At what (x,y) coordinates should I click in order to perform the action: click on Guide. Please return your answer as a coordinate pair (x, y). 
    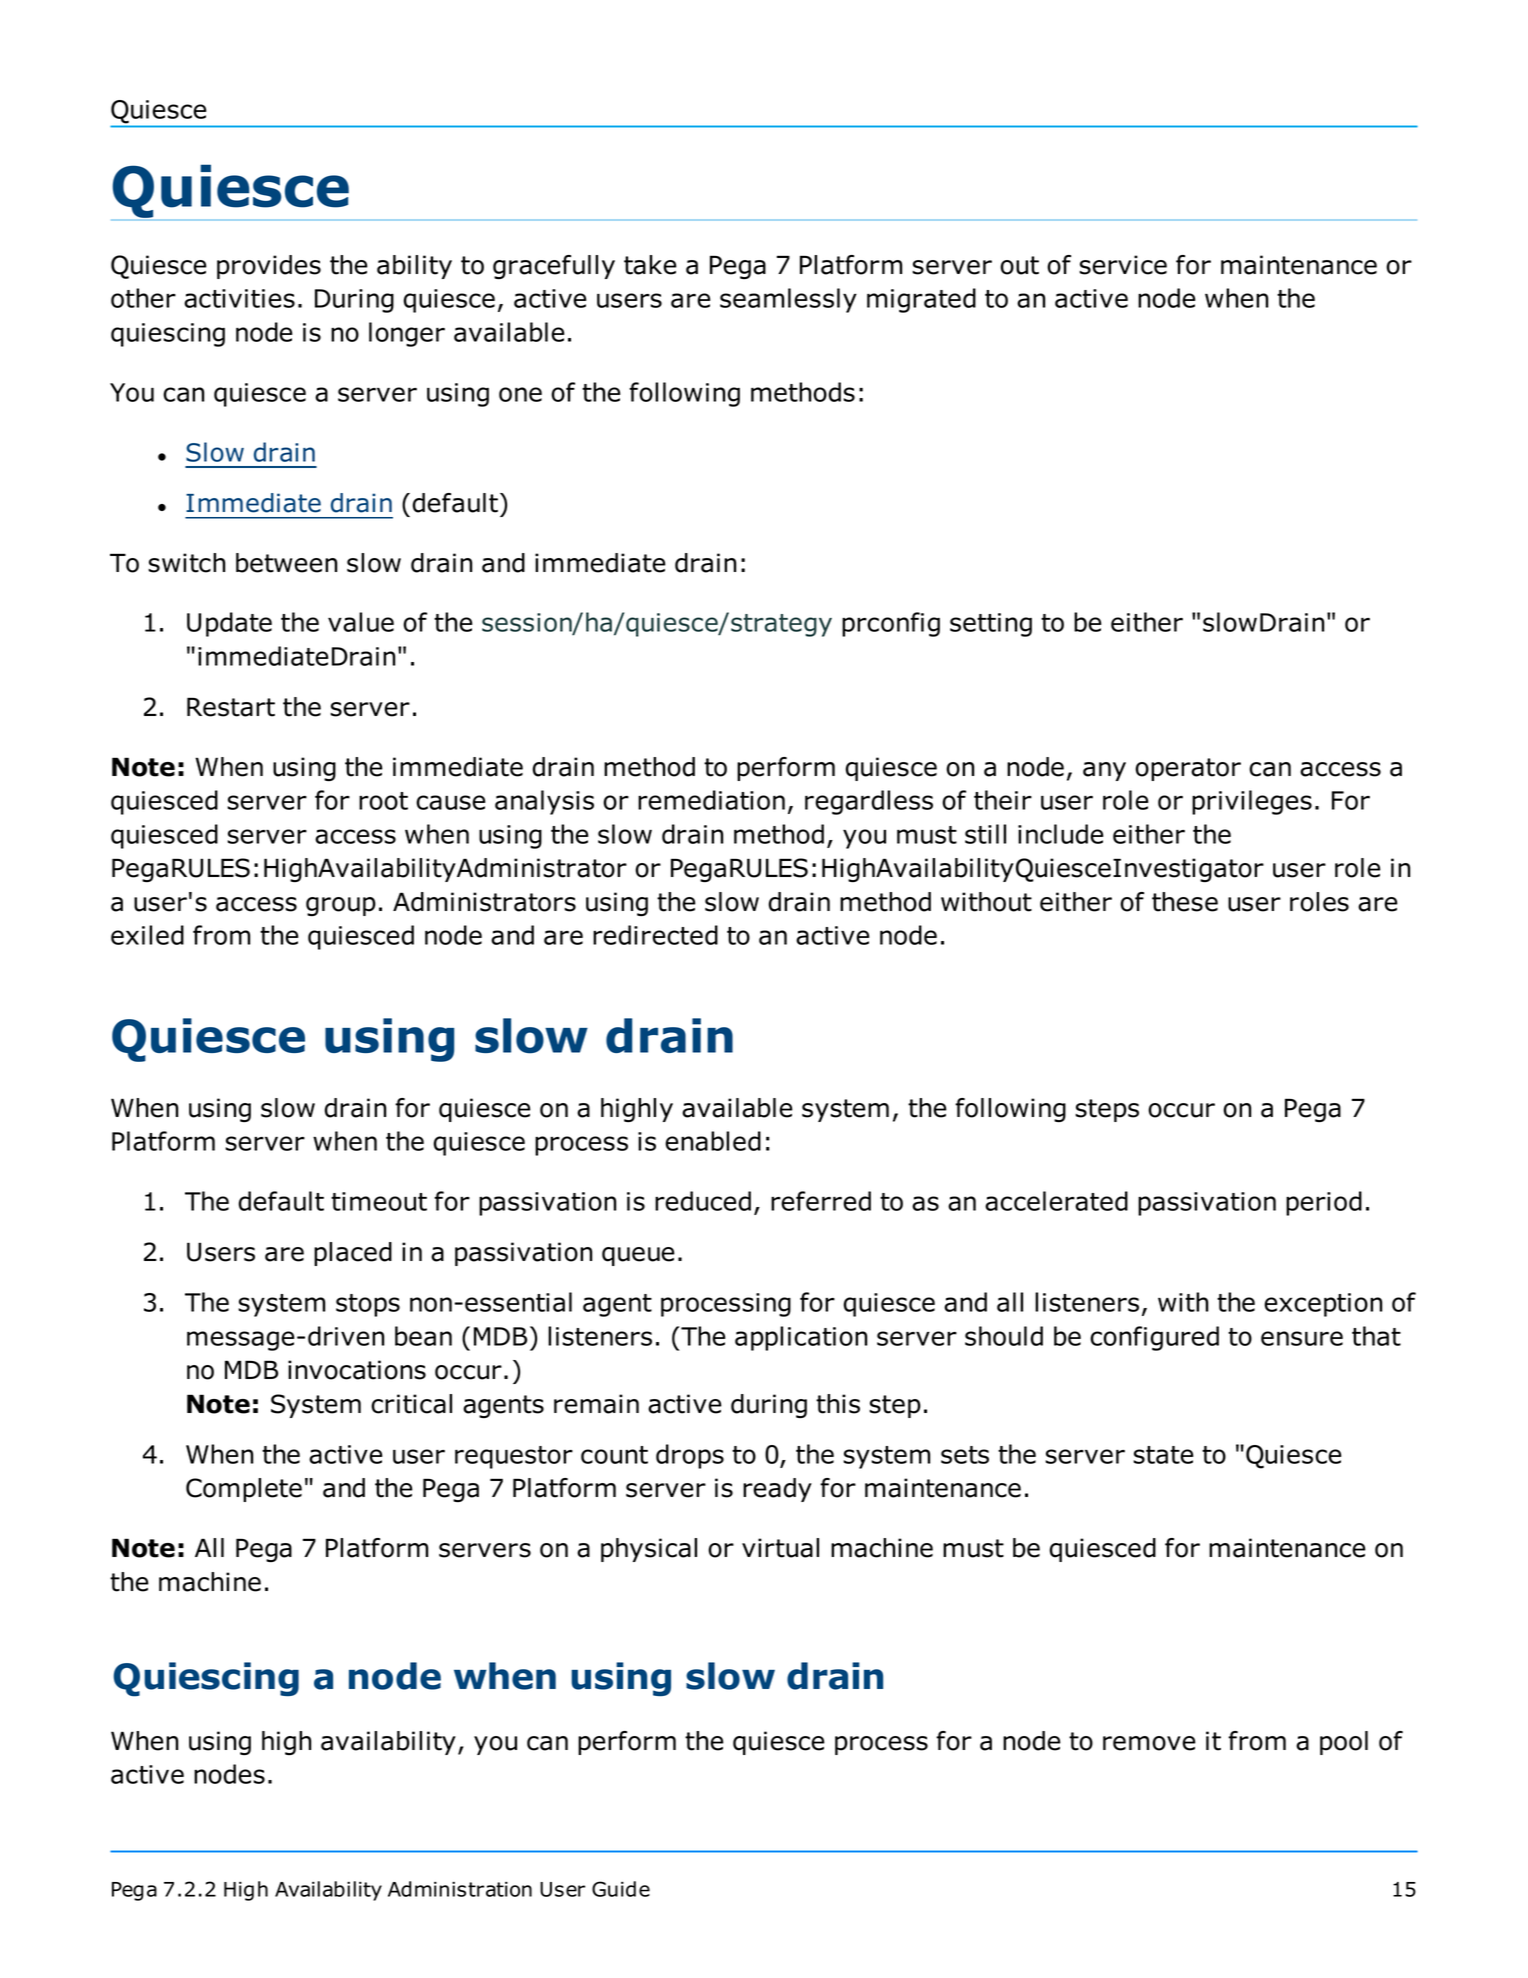
    Looking at the image, I should click on (621, 1889).
